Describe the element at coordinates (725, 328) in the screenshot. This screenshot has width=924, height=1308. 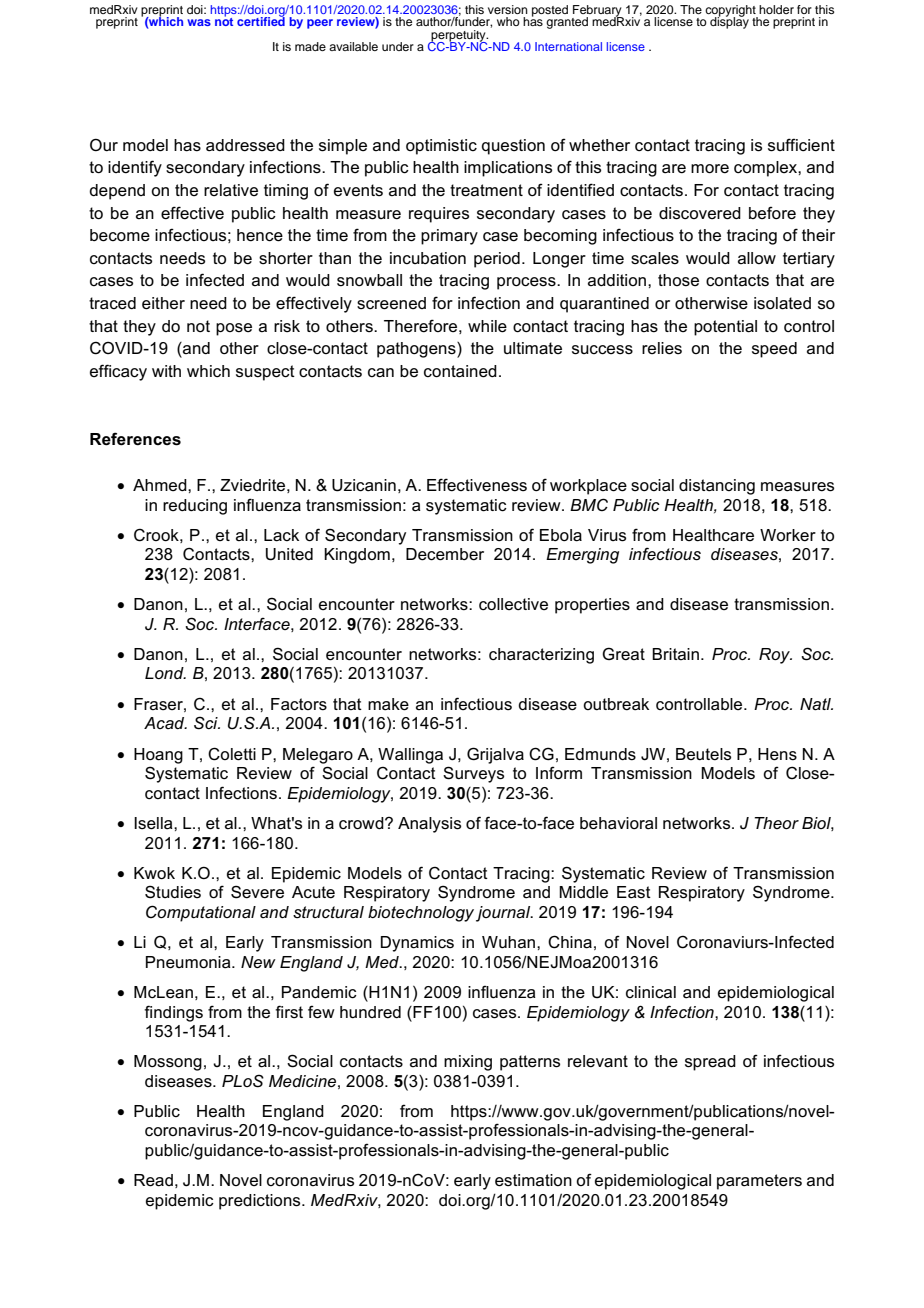
I see `potential` at that location.
